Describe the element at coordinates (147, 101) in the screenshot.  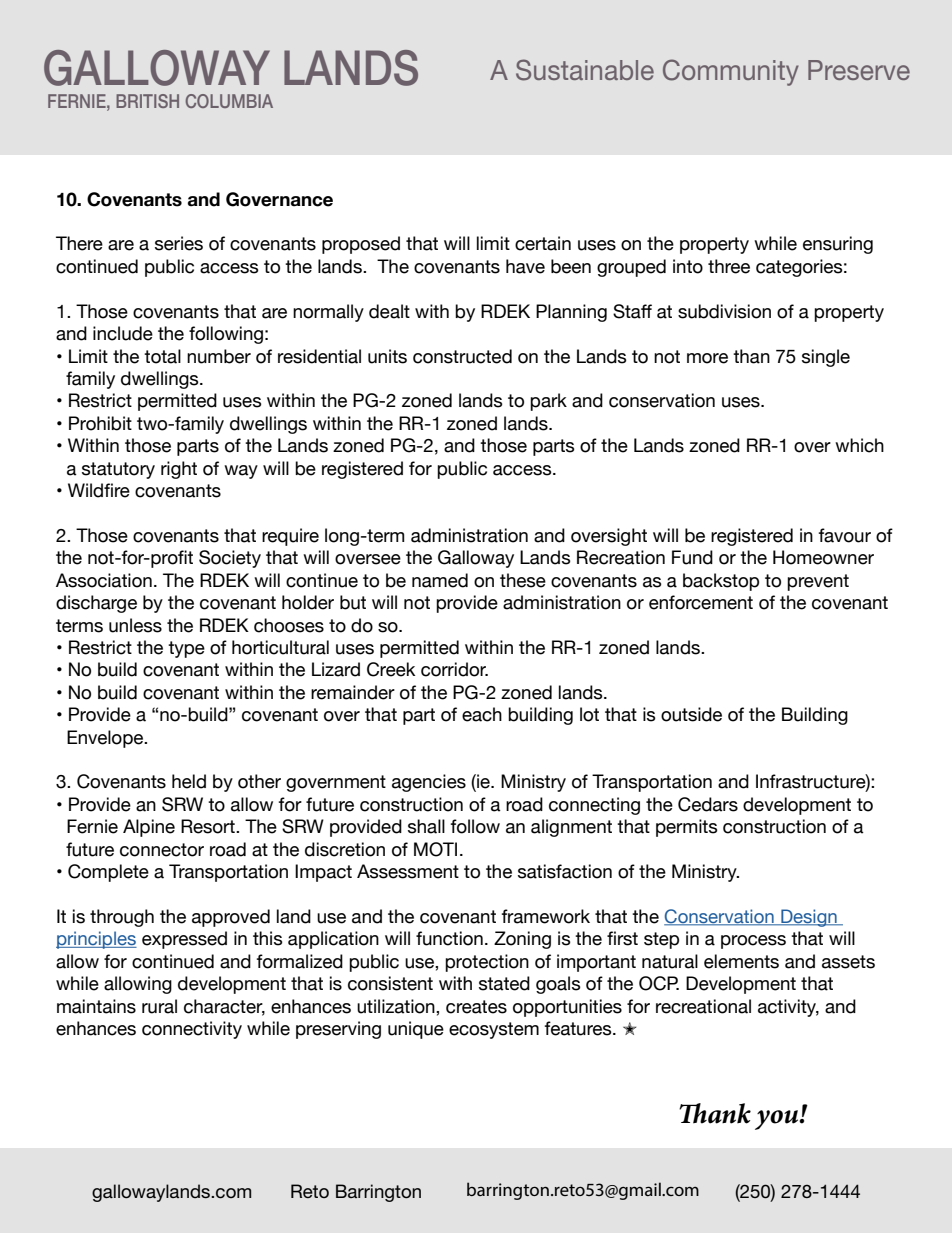
I see `BRITISH` at that location.
